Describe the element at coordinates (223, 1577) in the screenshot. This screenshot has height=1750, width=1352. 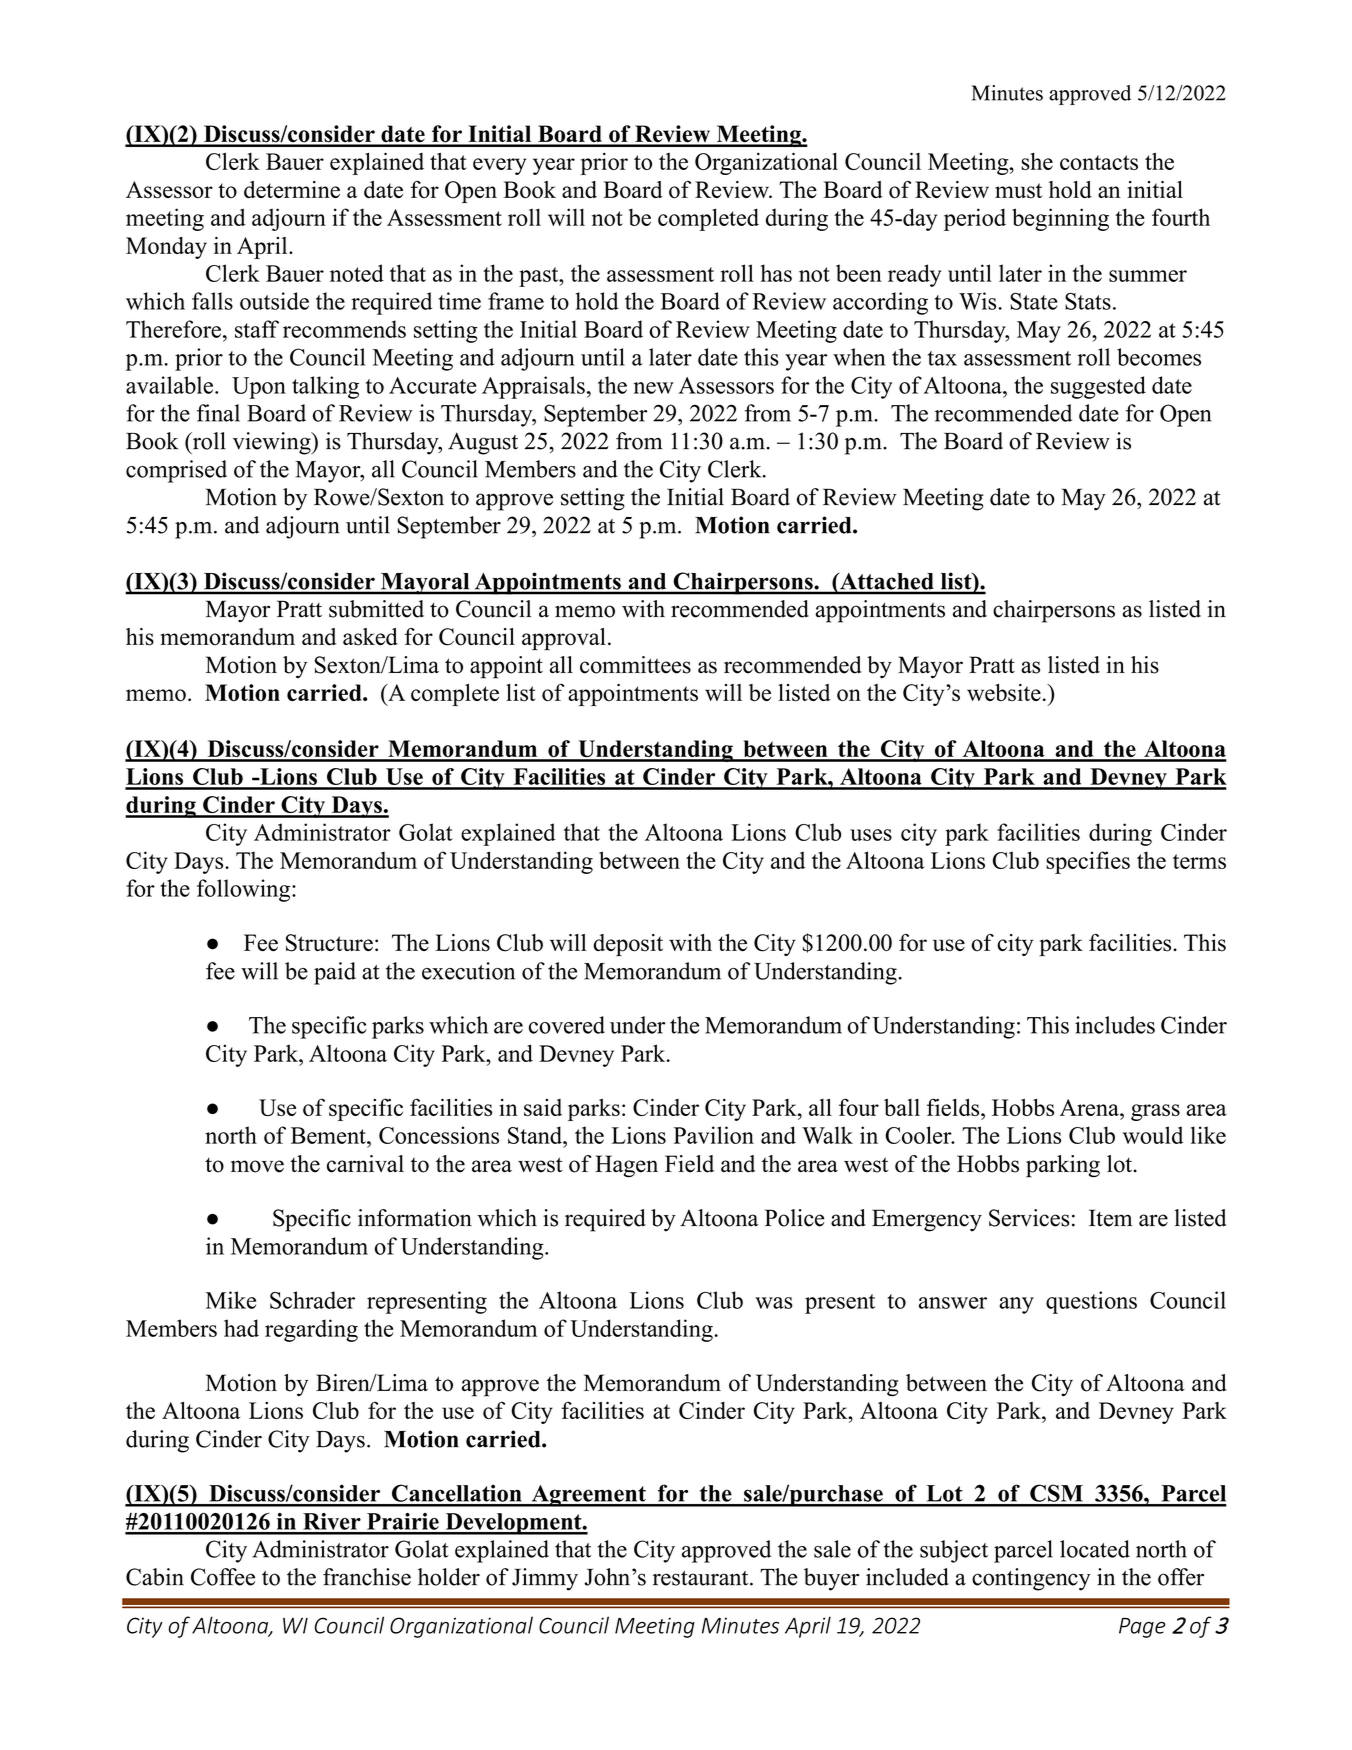
I see `Coffee` at that location.
